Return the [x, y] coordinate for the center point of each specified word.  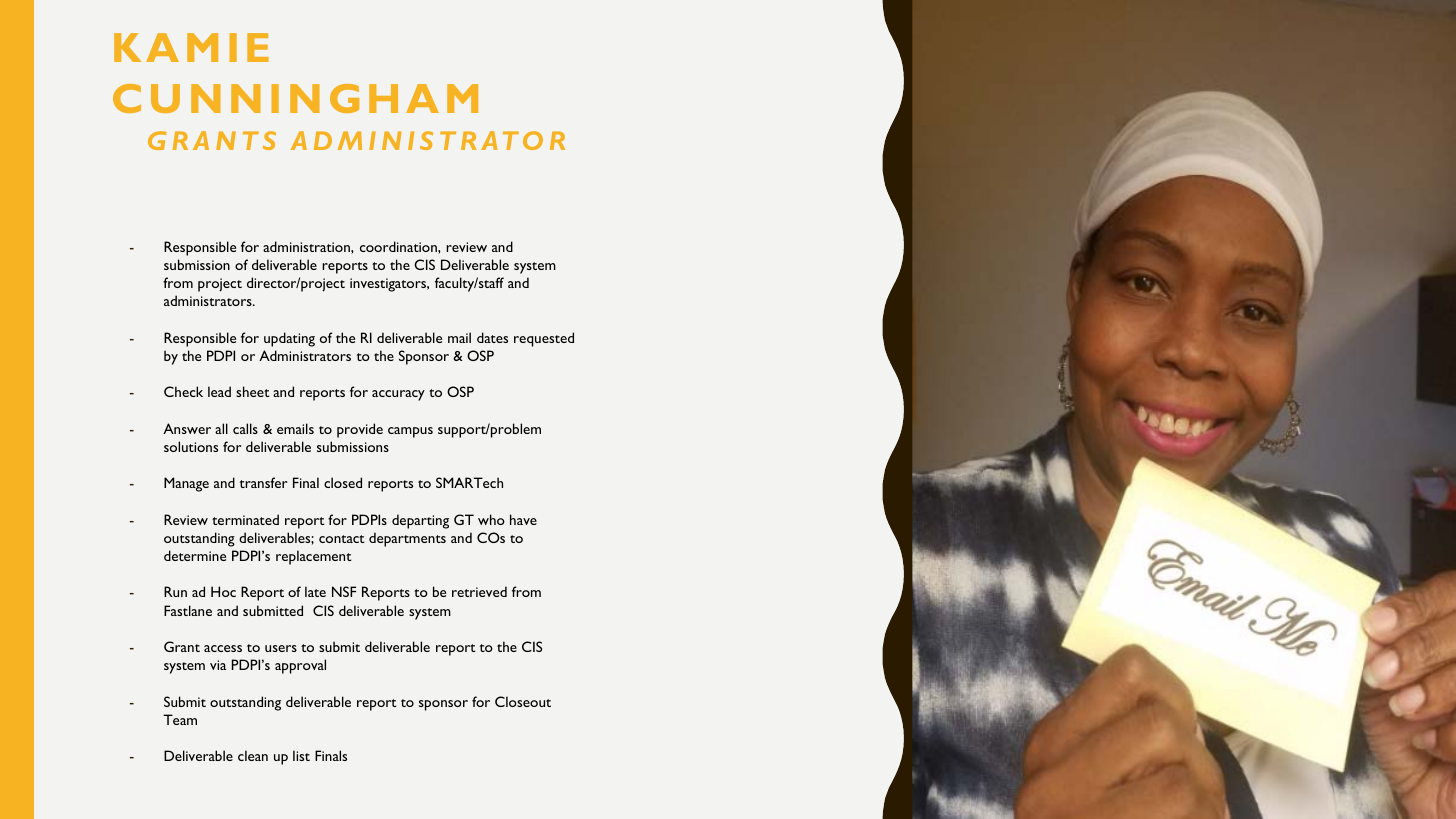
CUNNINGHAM [295, 98]
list [301, 755]
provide [360, 430]
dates [492, 337]
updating [289, 339]
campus [410, 432]
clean [253, 755]
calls [245, 428]
